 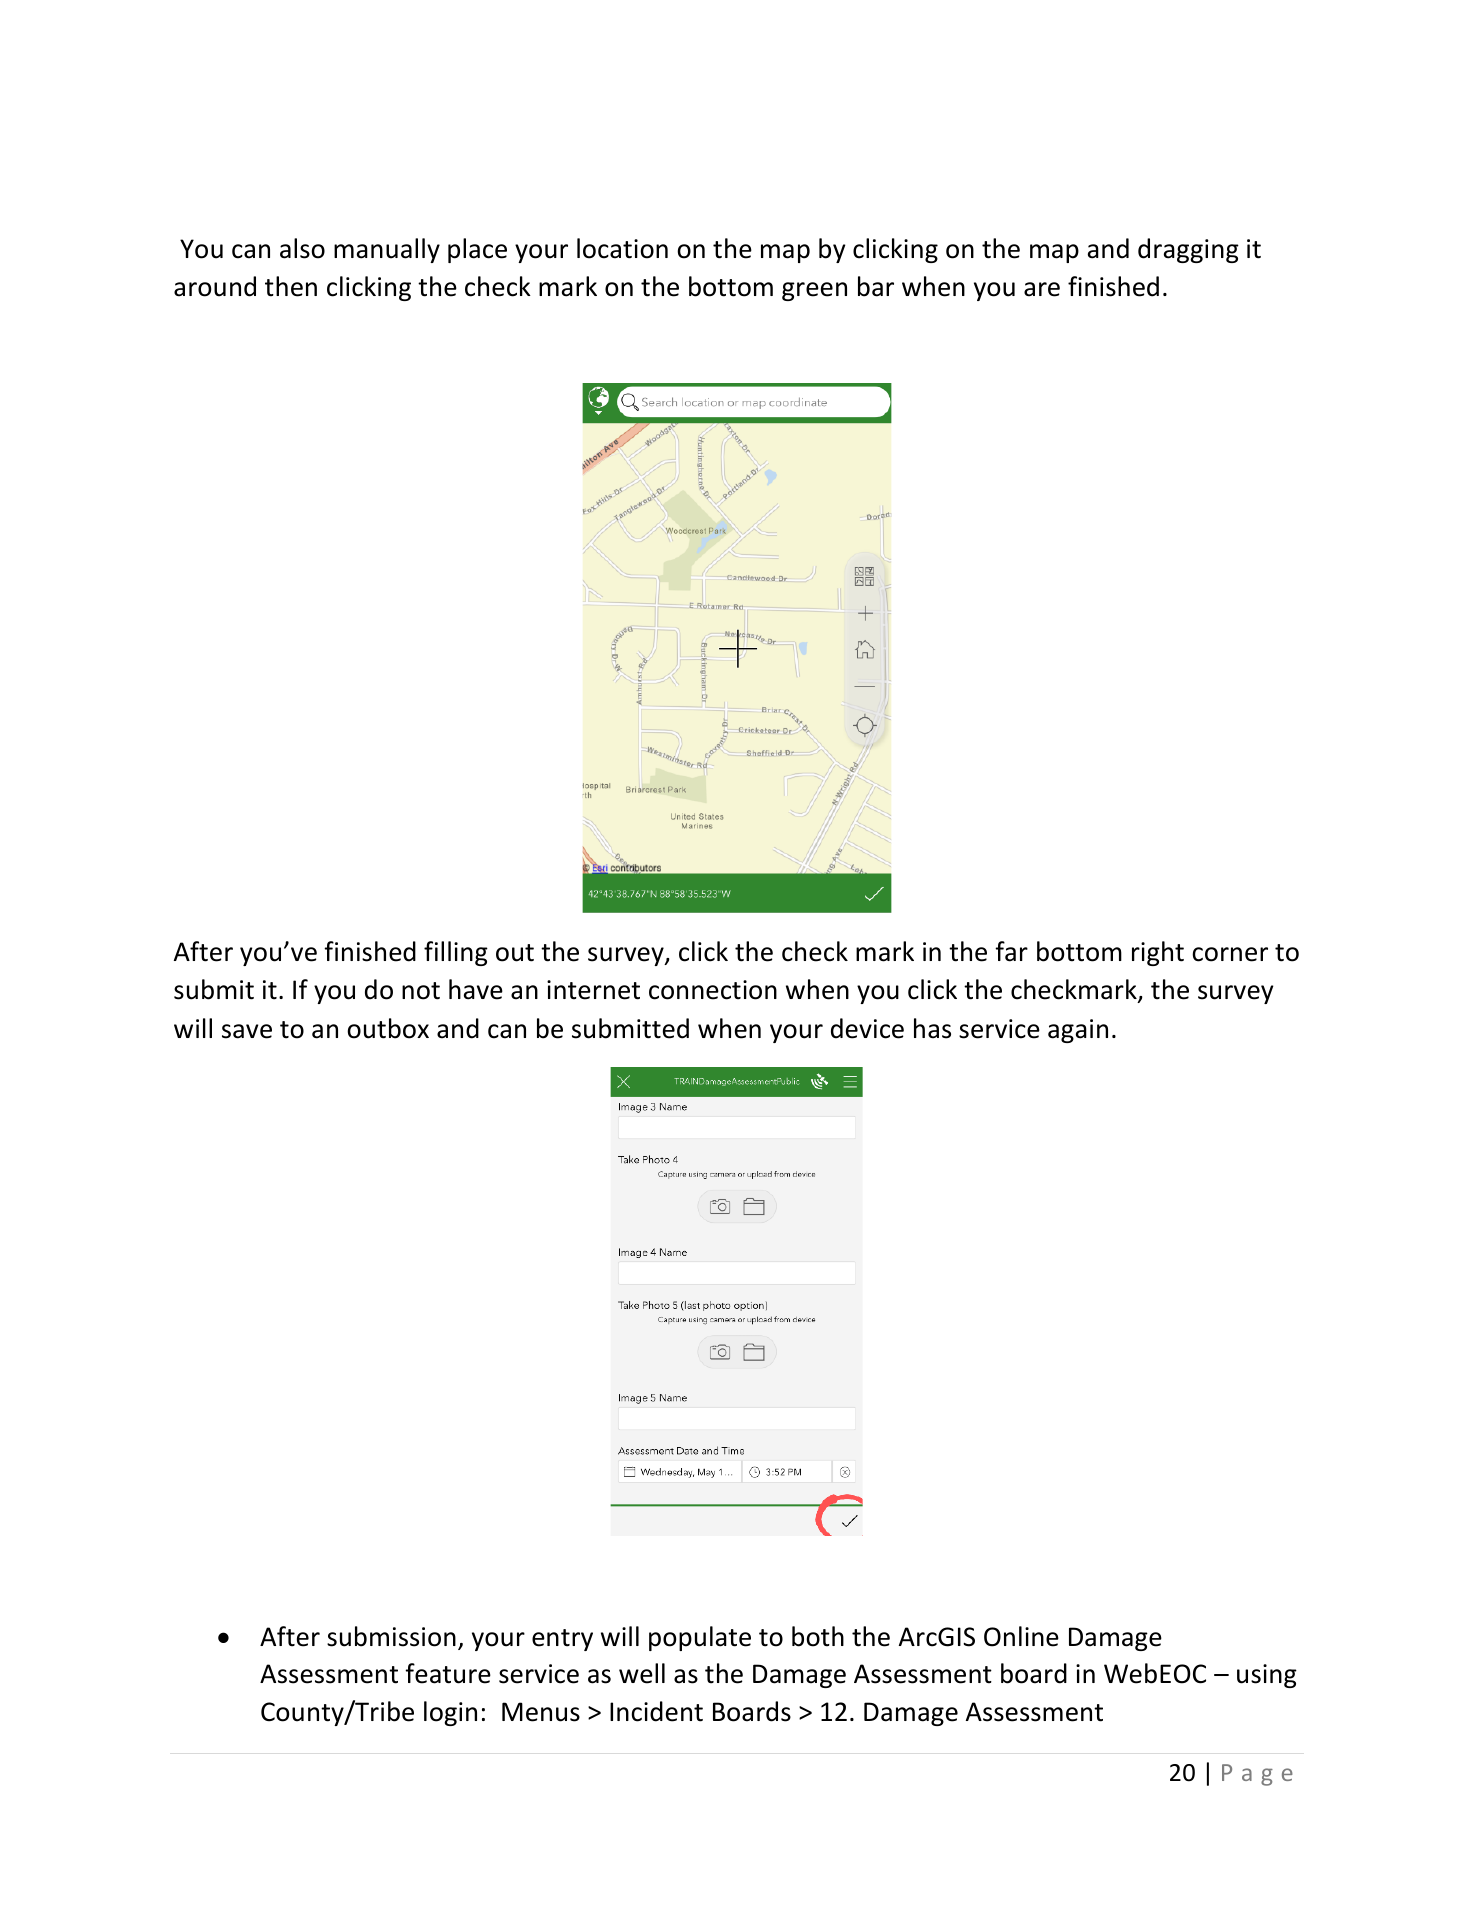 I want to click on then, so click(x=291, y=286).
